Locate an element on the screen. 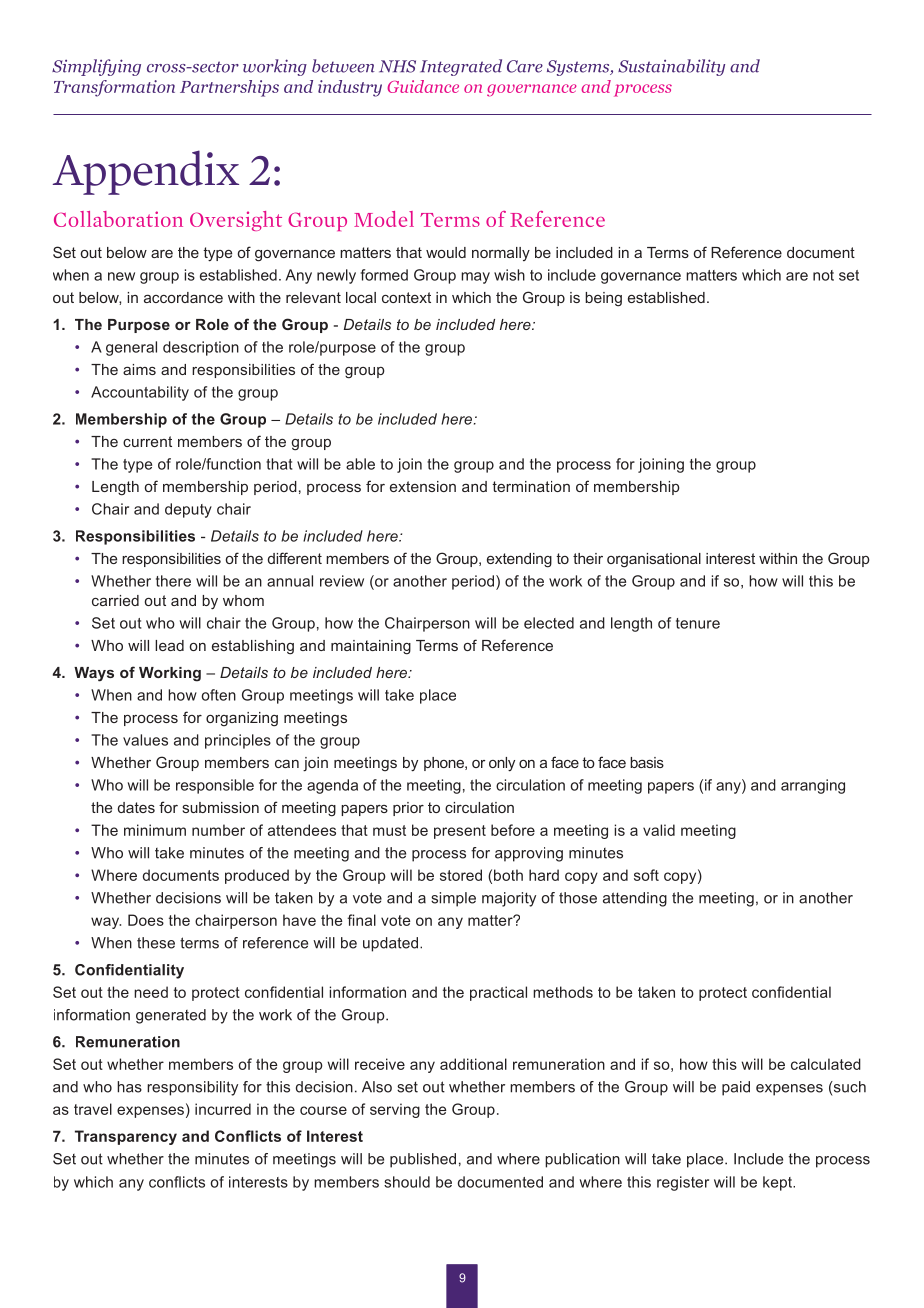 Image resolution: width=924 pixels, height=1308 pixels. elected is located at coordinates (549, 623).
